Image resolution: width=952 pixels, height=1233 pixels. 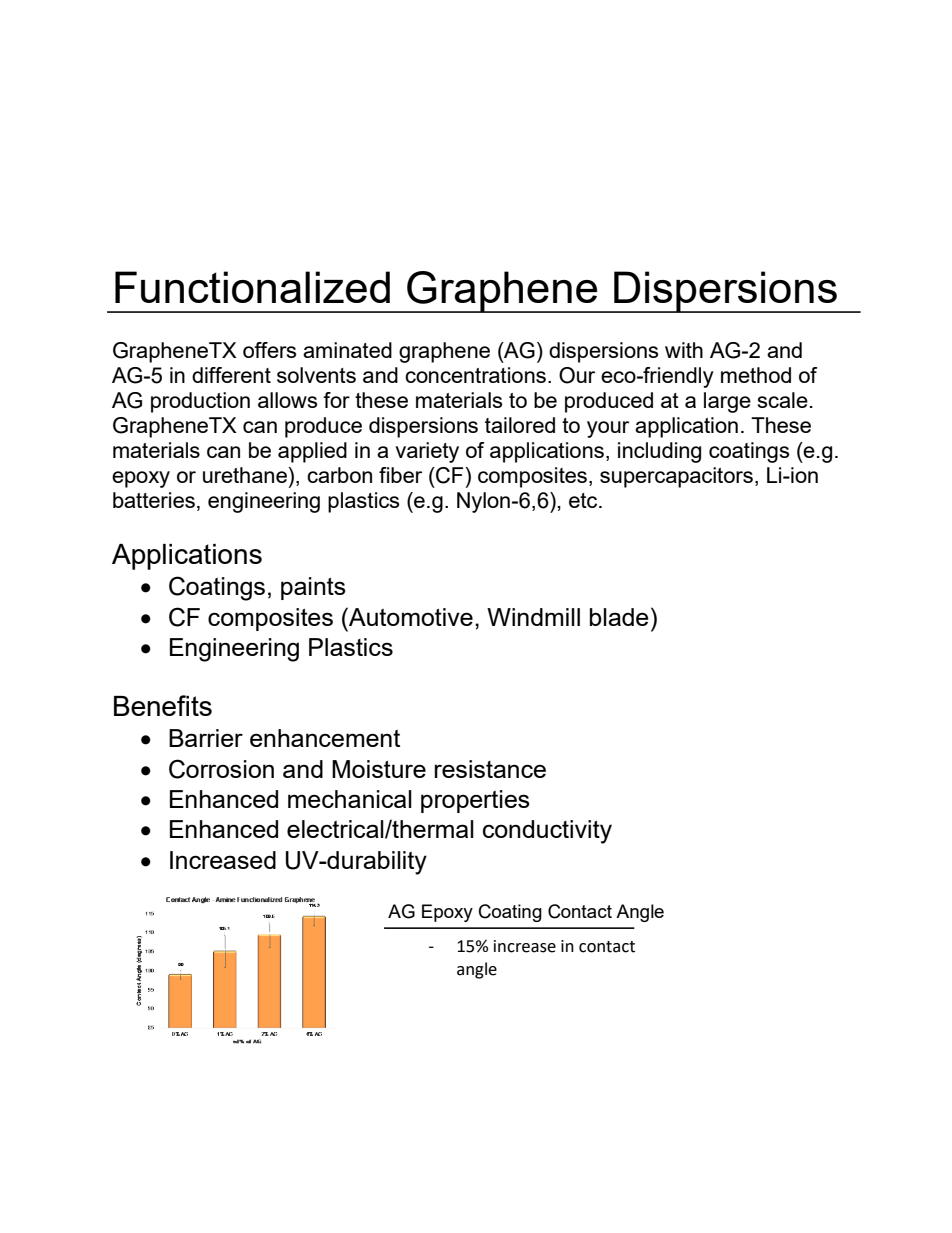 What do you see at coordinates (410, 616) in the screenshot?
I see `Automotive` at bounding box center [410, 616].
